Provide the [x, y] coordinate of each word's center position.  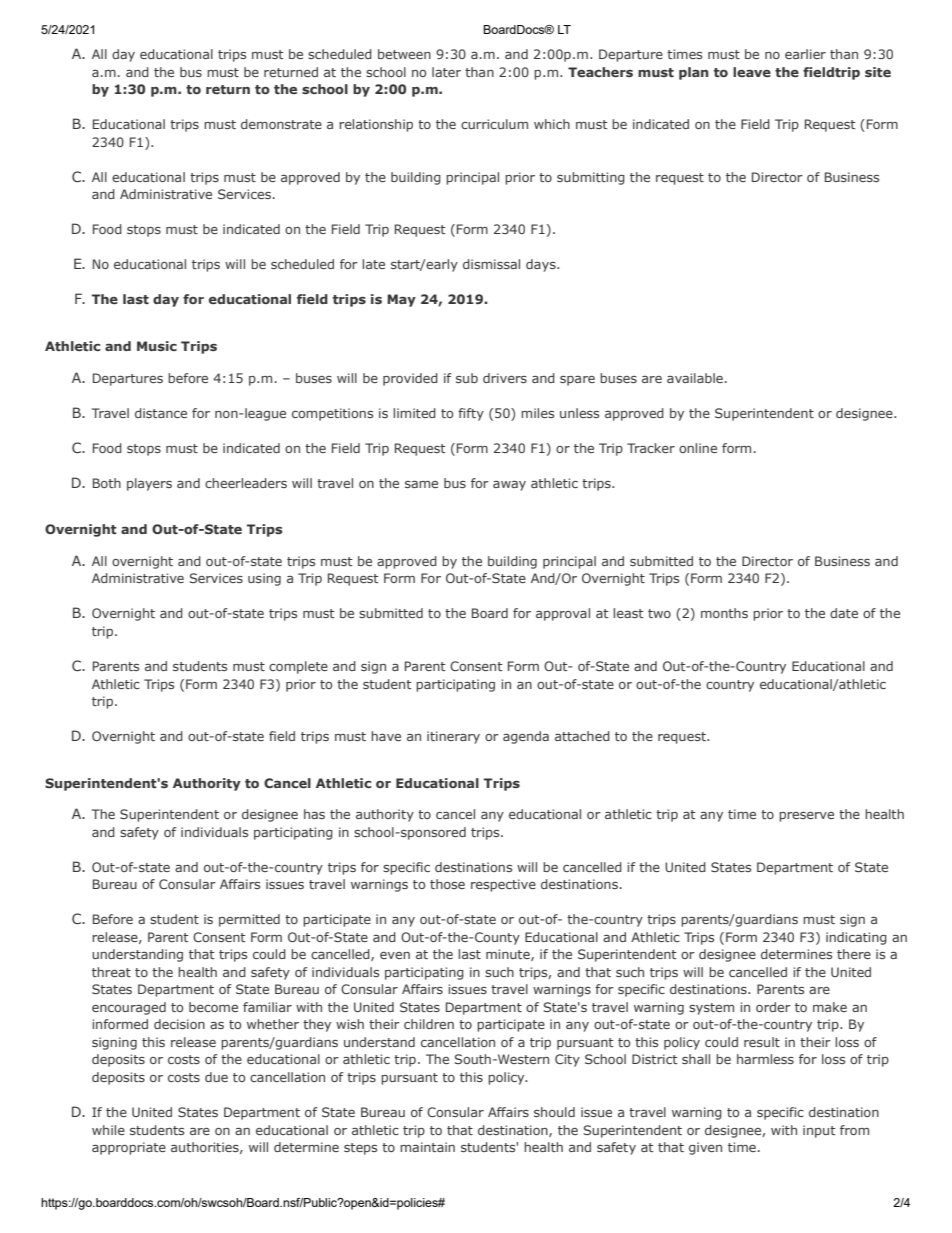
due [216, 1077]
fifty [471, 414]
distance [161, 413]
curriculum [494, 124]
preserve [806, 817]
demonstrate [281, 124]
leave [752, 72]
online [698, 448]
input [819, 1131]
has [314, 814]
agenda [526, 737]
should [554, 1112]
